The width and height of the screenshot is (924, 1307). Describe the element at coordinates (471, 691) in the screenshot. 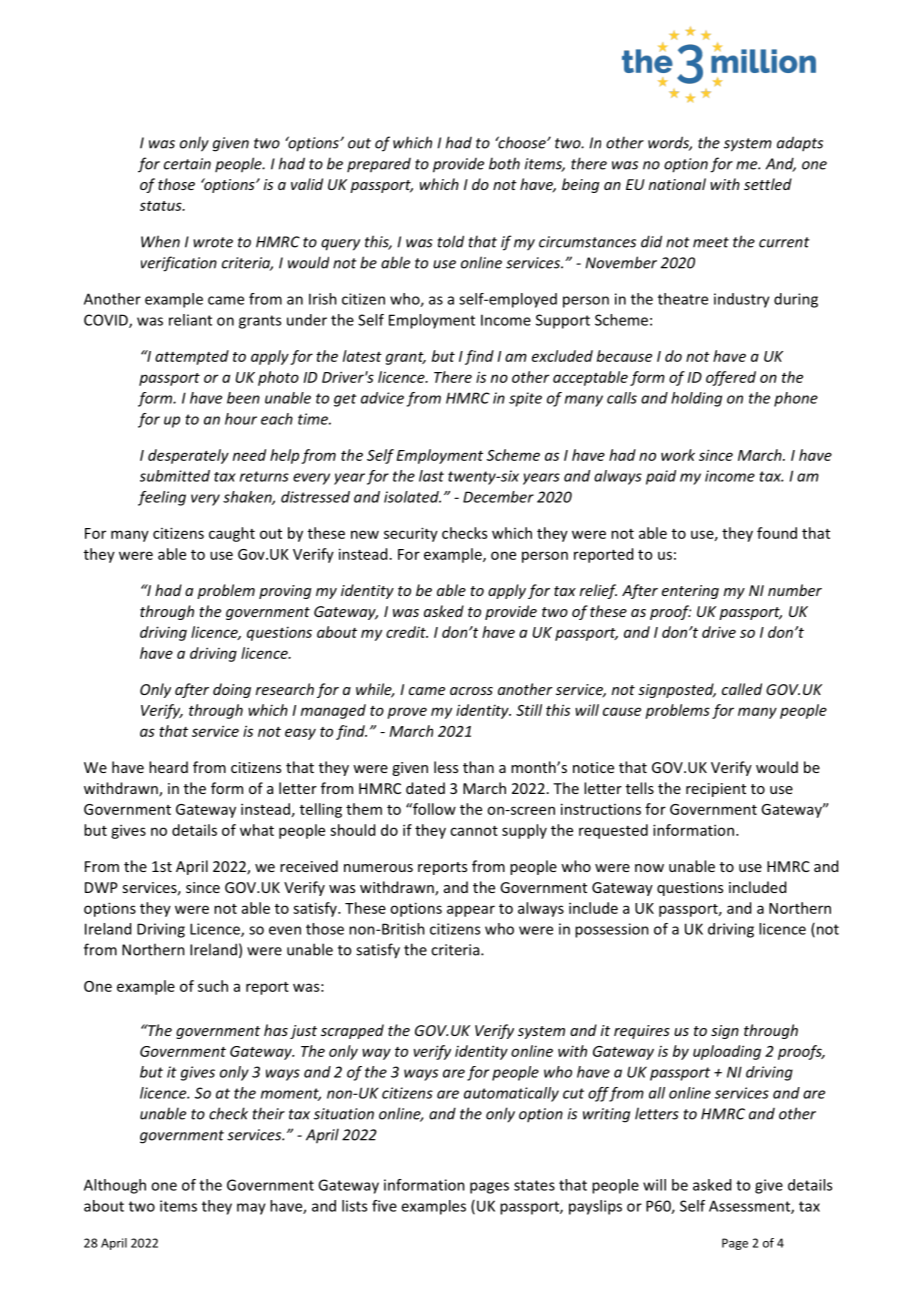

I see `across` at that location.
